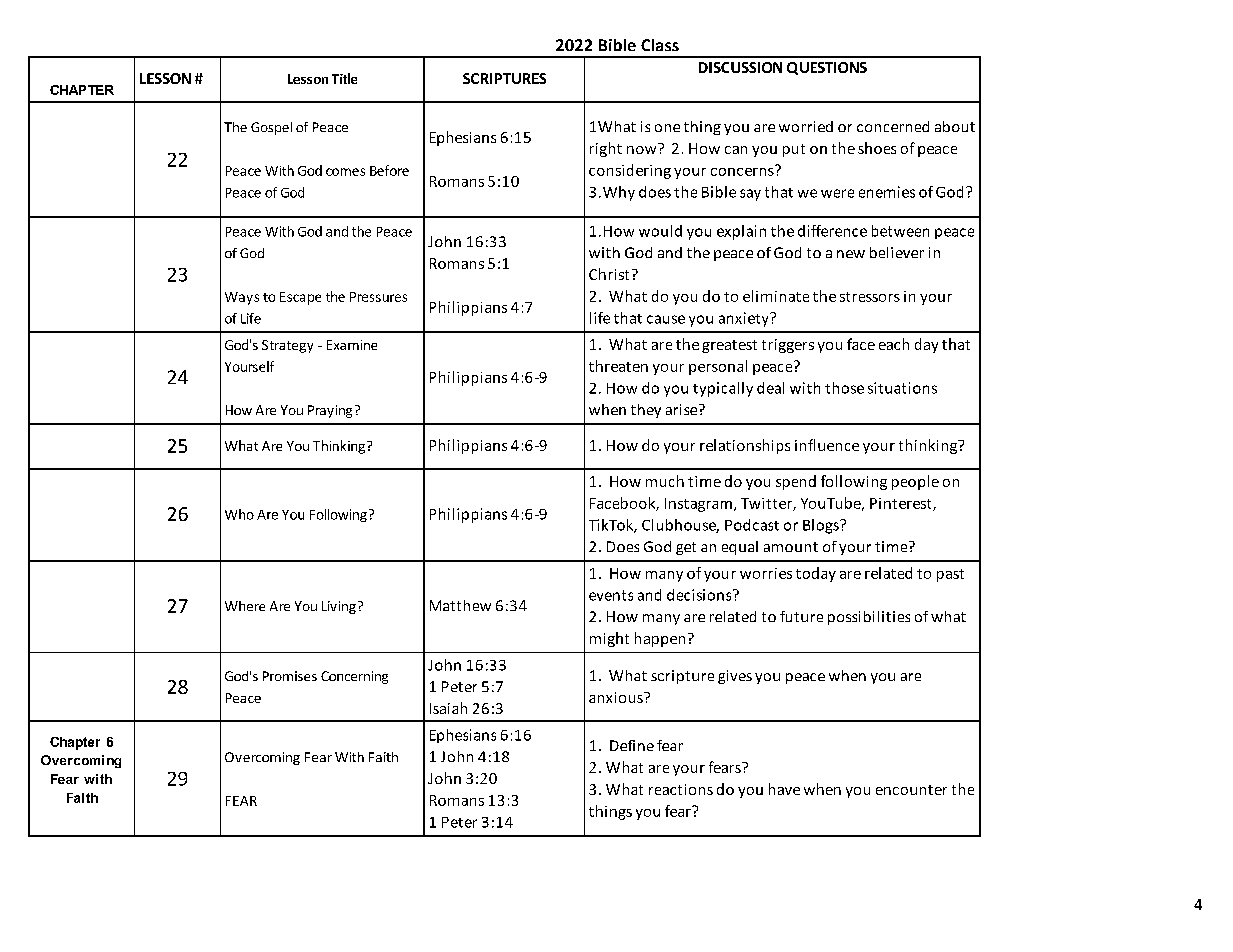 Image resolution: width=1233 pixels, height=952 pixels. I want to click on Escape, so click(300, 298).
